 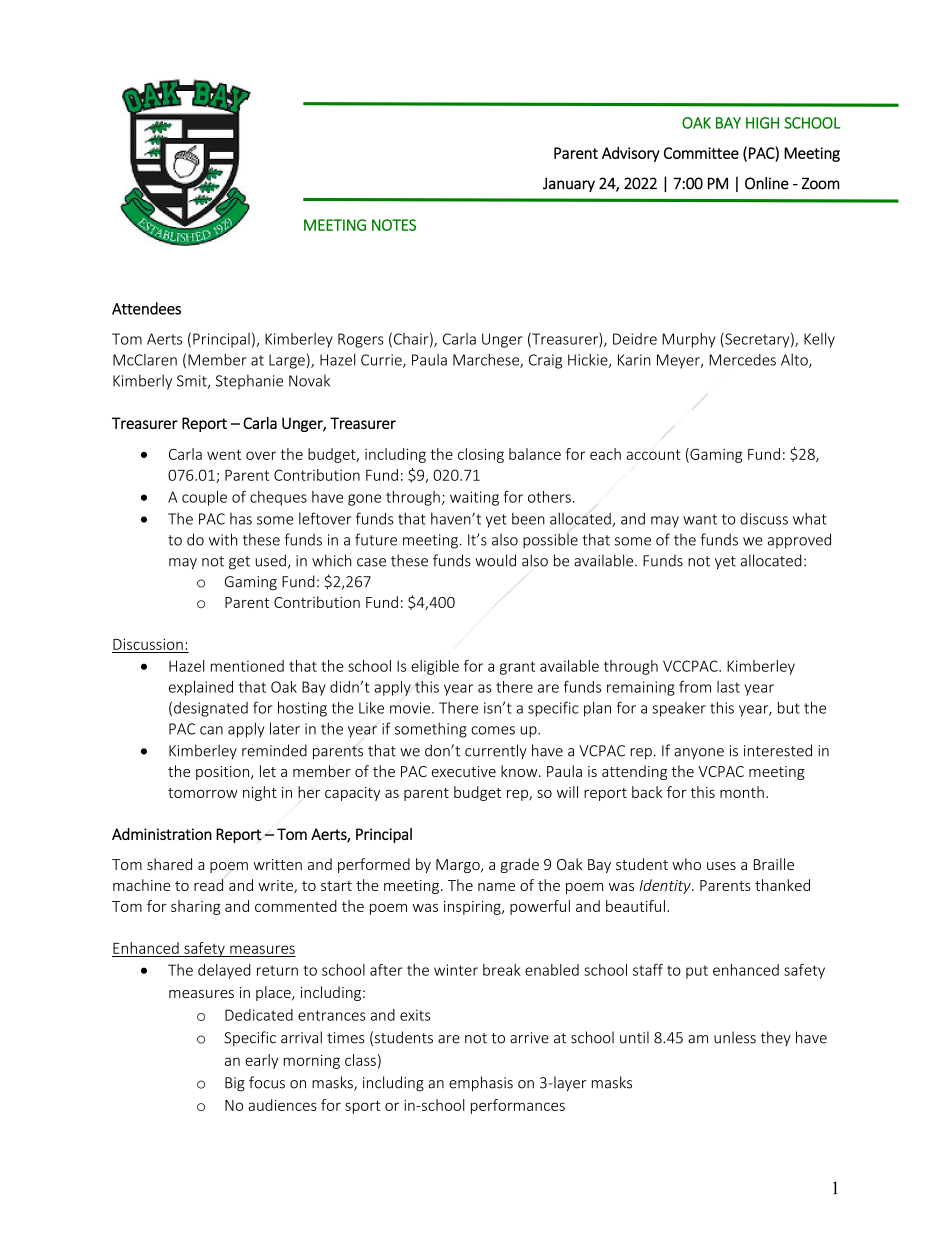 What do you see at coordinates (495, 560) in the screenshot?
I see `would` at bounding box center [495, 560].
